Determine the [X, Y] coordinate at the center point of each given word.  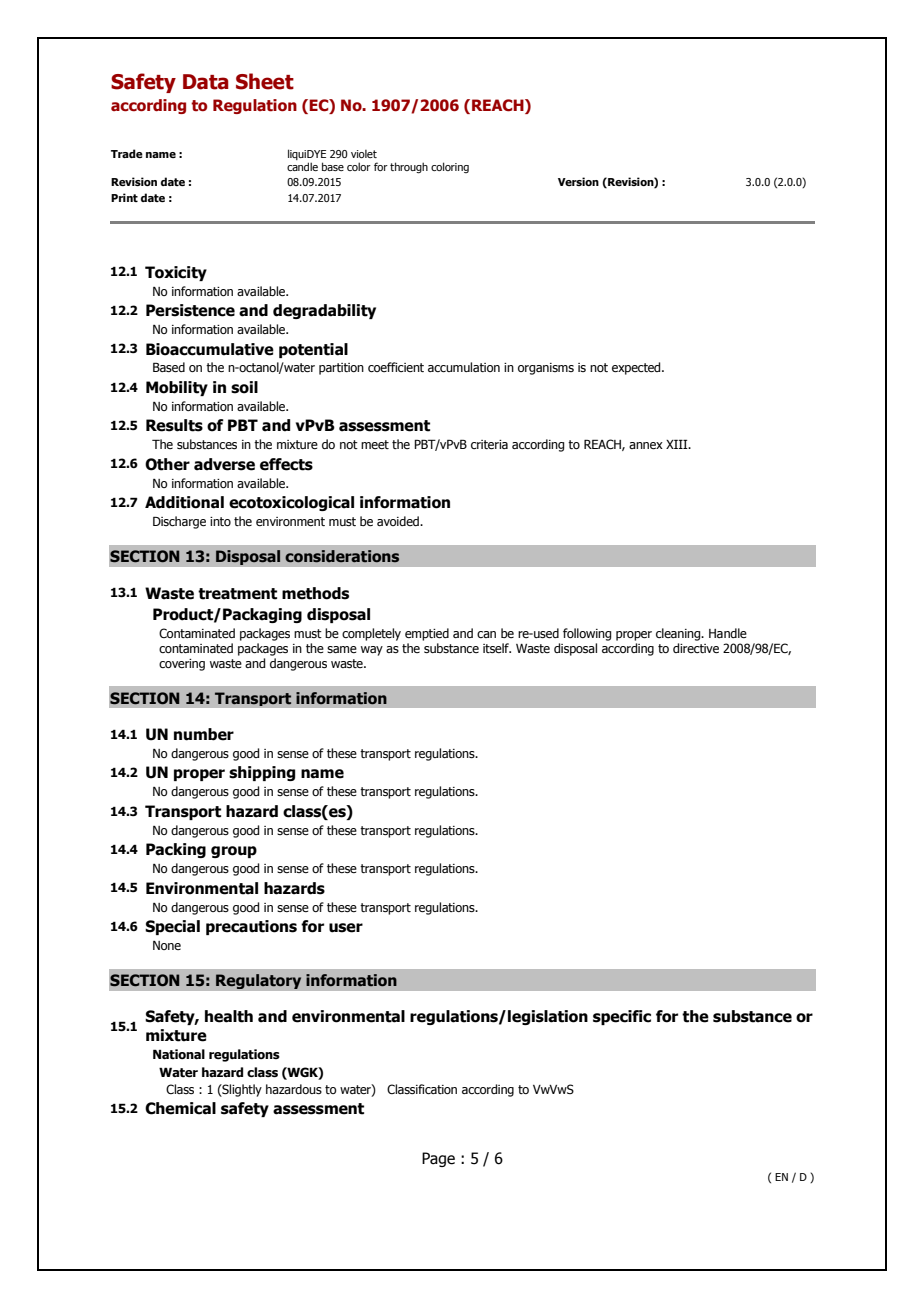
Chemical [180, 1108]
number [204, 734]
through [409, 168]
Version [578, 181]
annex [646, 445]
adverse [224, 464]
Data [206, 82]
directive [696, 648]
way [372, 651]
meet [375, 444]
